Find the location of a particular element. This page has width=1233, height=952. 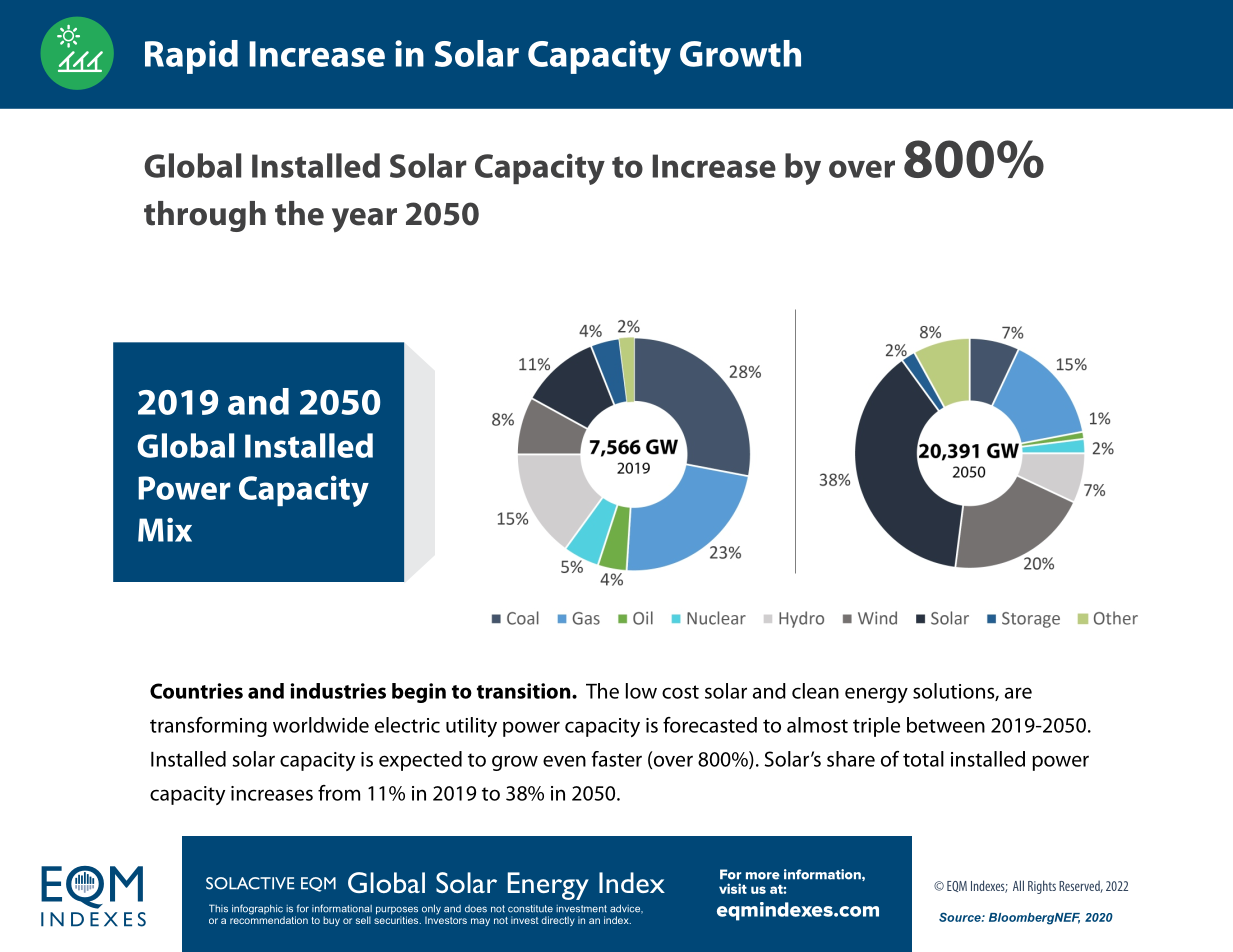

infographic is located at coordinates (258, 910).
